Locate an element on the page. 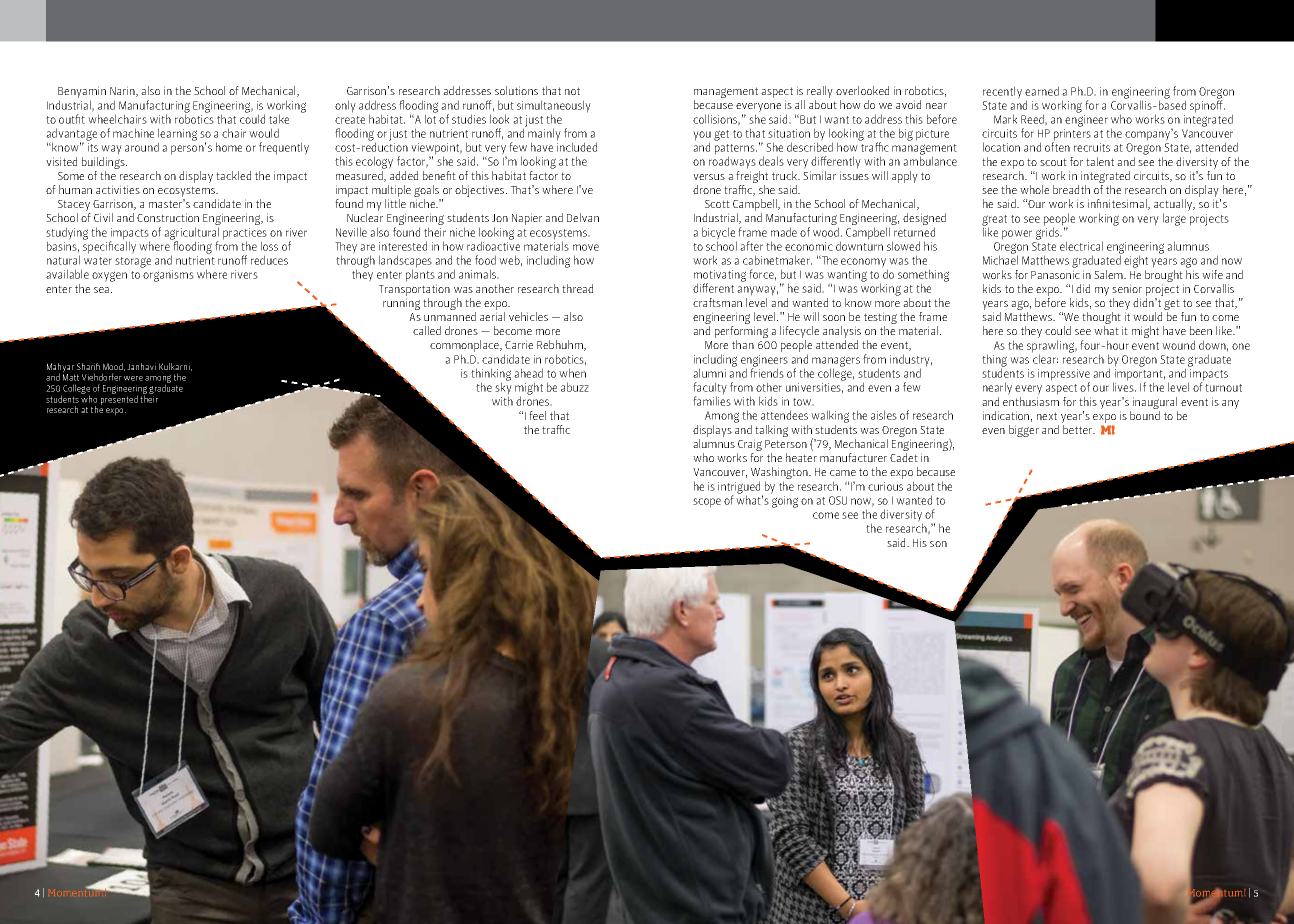  thread is located at coordinates (577, 288).
